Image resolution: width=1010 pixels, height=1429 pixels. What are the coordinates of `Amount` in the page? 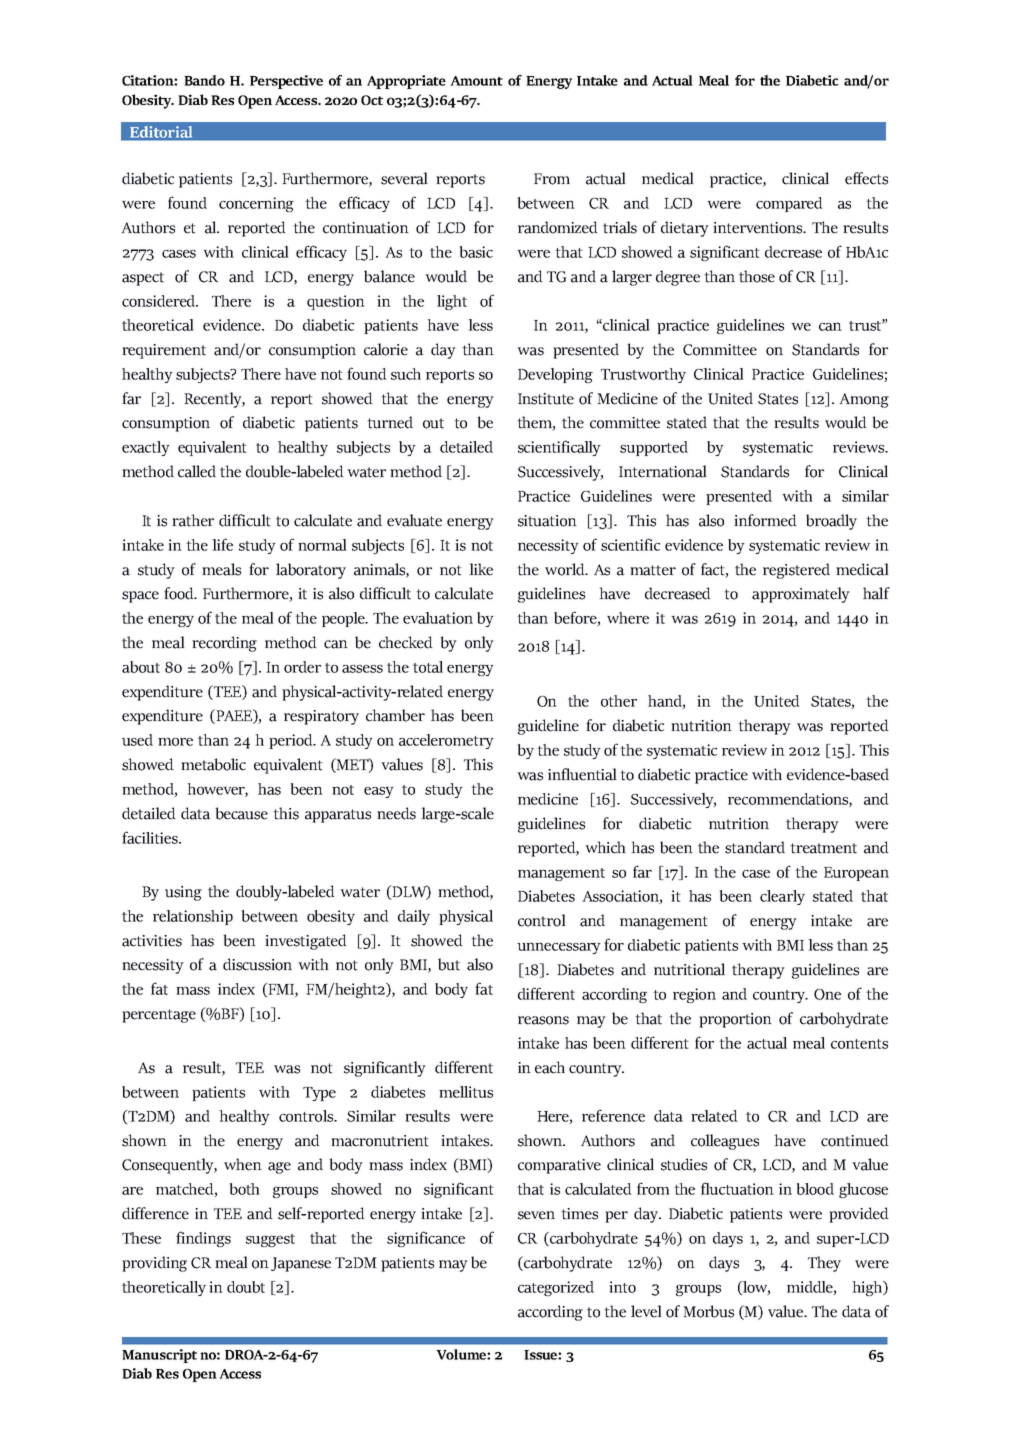 It's located at (476, 81).
